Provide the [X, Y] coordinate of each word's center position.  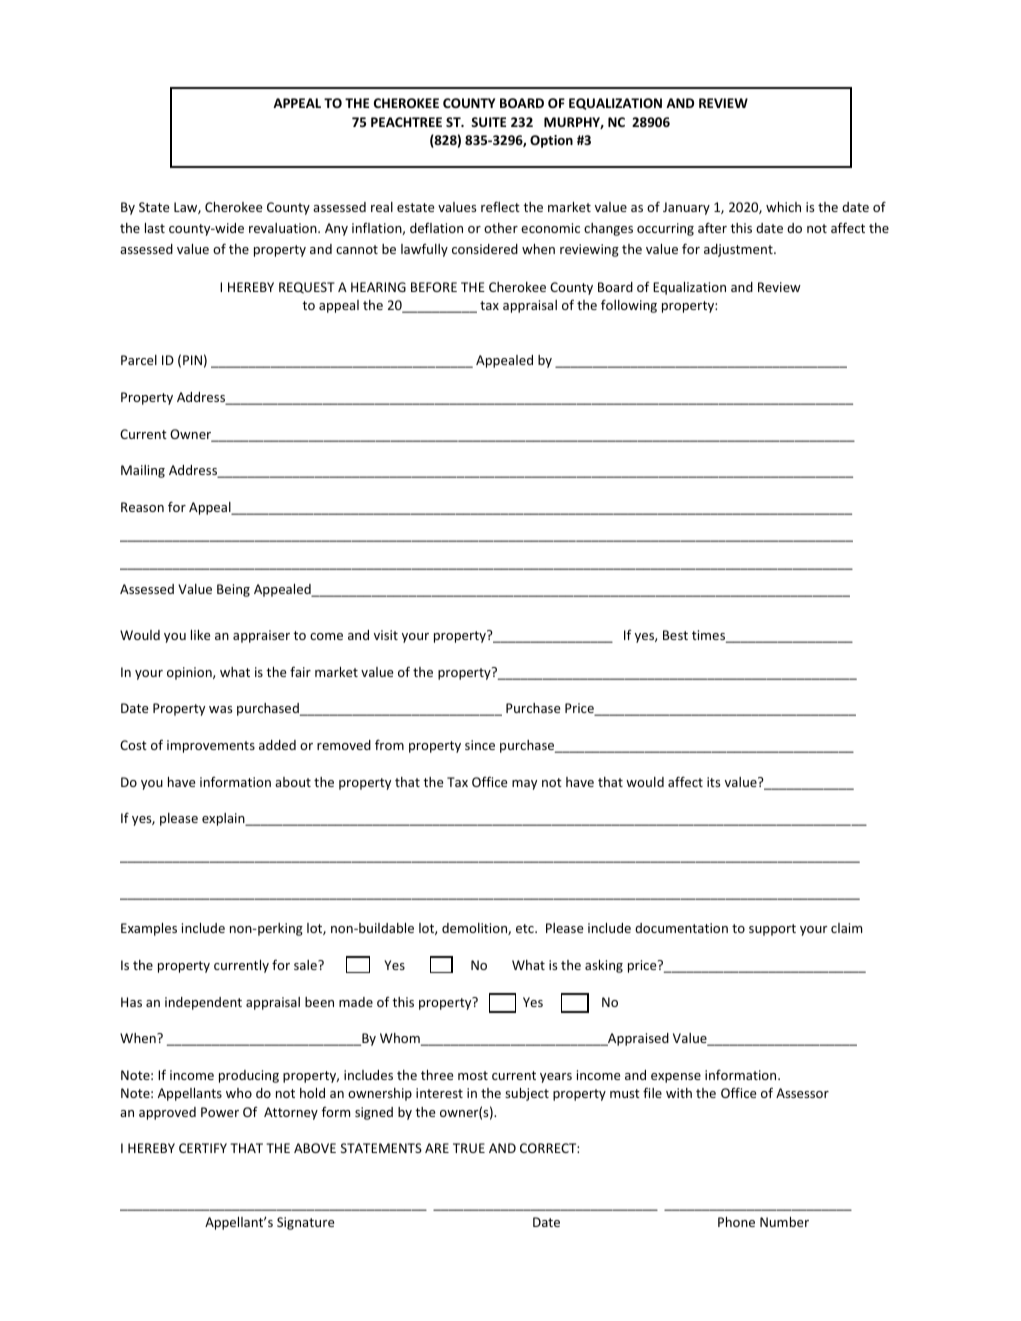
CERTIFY [203, 1148]
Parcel [139, 360]
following [629, 306]
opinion [190, 673]
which [783, 207]
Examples [149, 929]
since [480, 745]
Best [675, 635]
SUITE [488, 122]
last [155, 228]
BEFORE [434, 287]
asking [604, 966]
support [772, 930]
